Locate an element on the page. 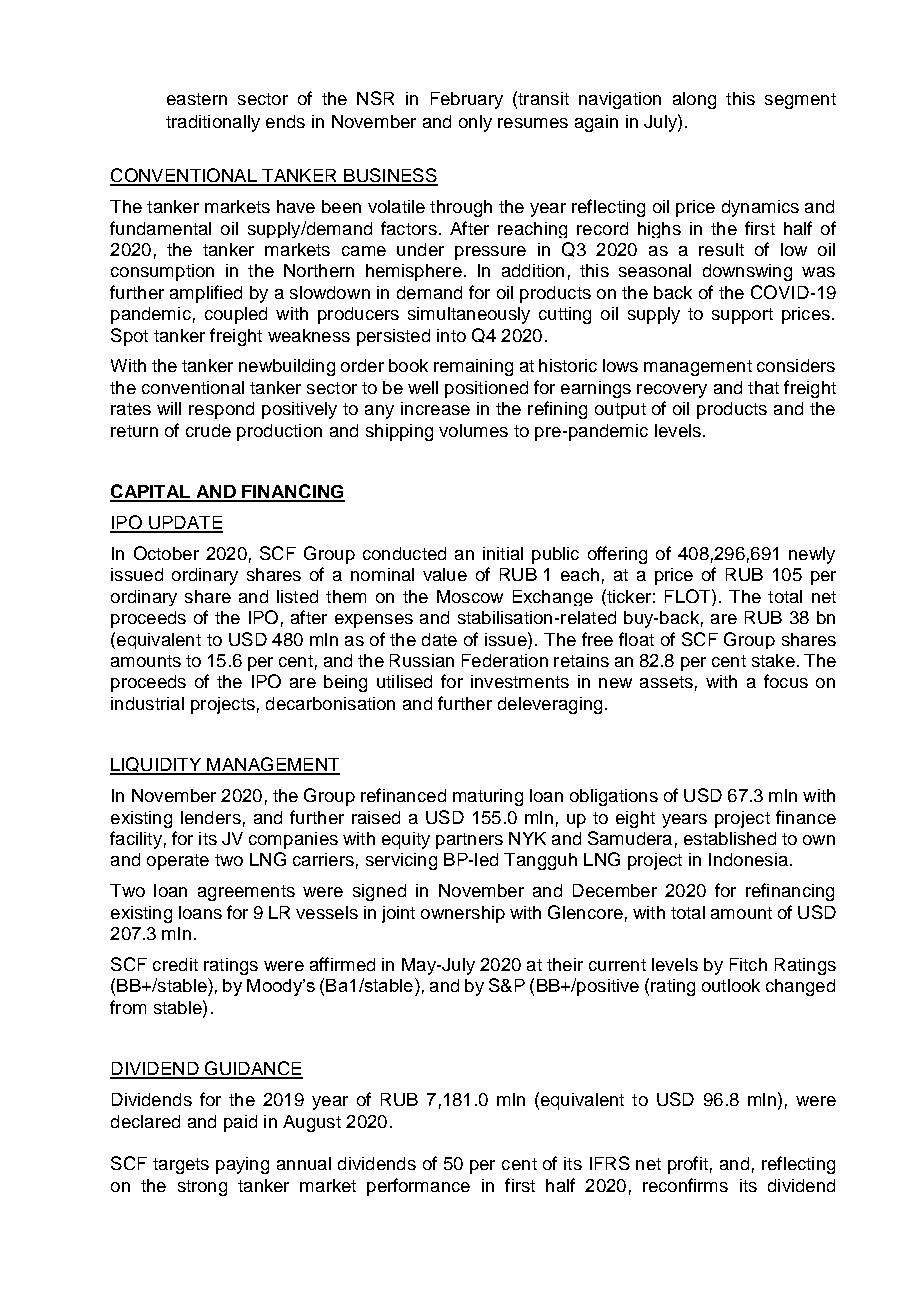  ownership is located at coordinates (463, 914).
